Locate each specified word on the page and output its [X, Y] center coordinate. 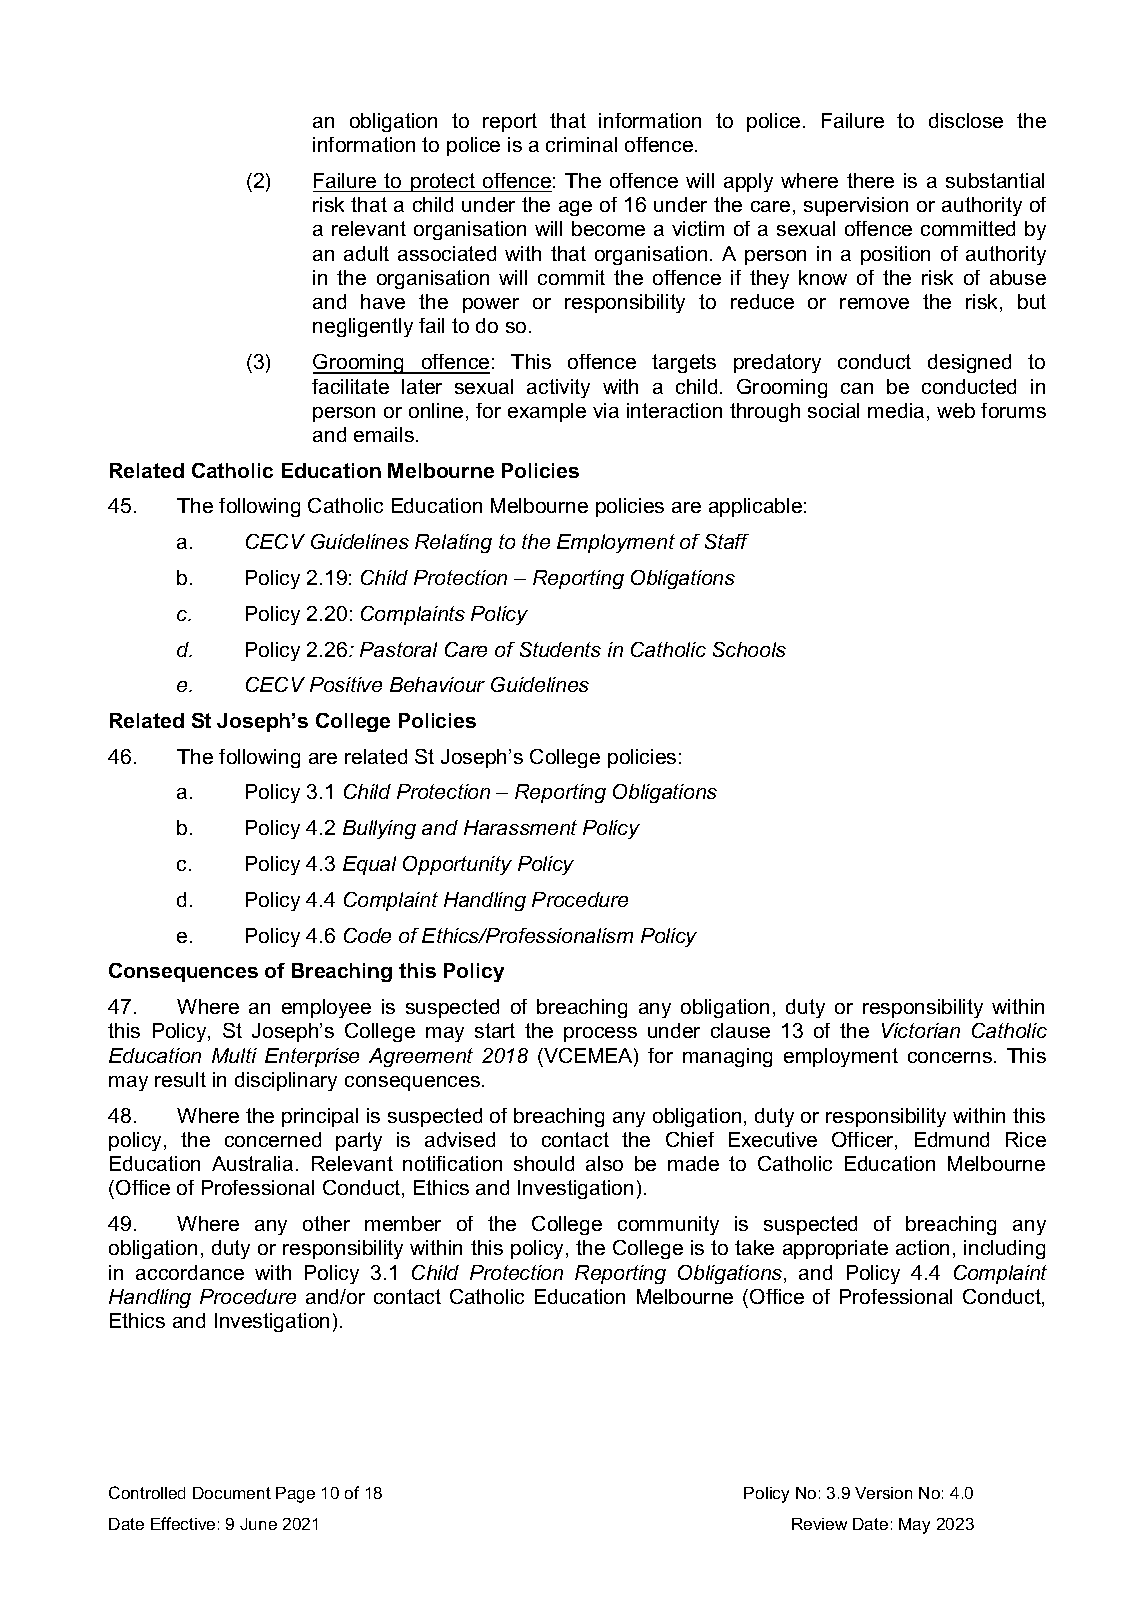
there [870, 180]
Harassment [520, 827]
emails [384, 434]
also [604, 1163]
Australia [252, 1163]
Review [819, 1524]
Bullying [379, 829]
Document [232, 1493]
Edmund [952, 1139]
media [896, 410]
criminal [581, 144]
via [606, 410]
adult [366, 253]
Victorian [921, 1030]
